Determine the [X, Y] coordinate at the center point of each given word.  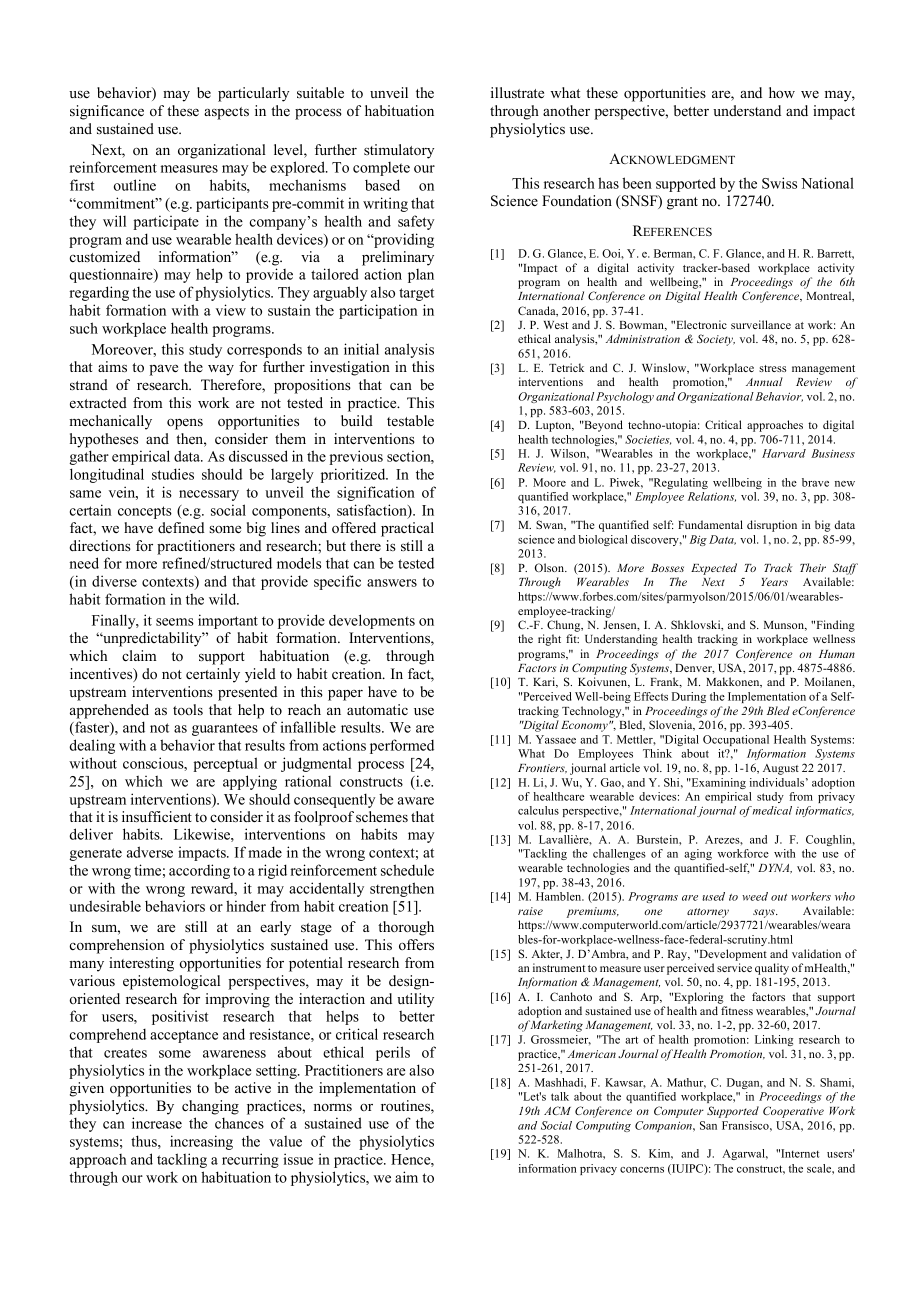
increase [157, 1123]
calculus [538, 810]
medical [772, 810]
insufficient [157, 816]
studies [173, 474]
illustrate [517, 92]
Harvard [784, 453]
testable [410, 420]
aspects [226, 113]
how [782, 92]
